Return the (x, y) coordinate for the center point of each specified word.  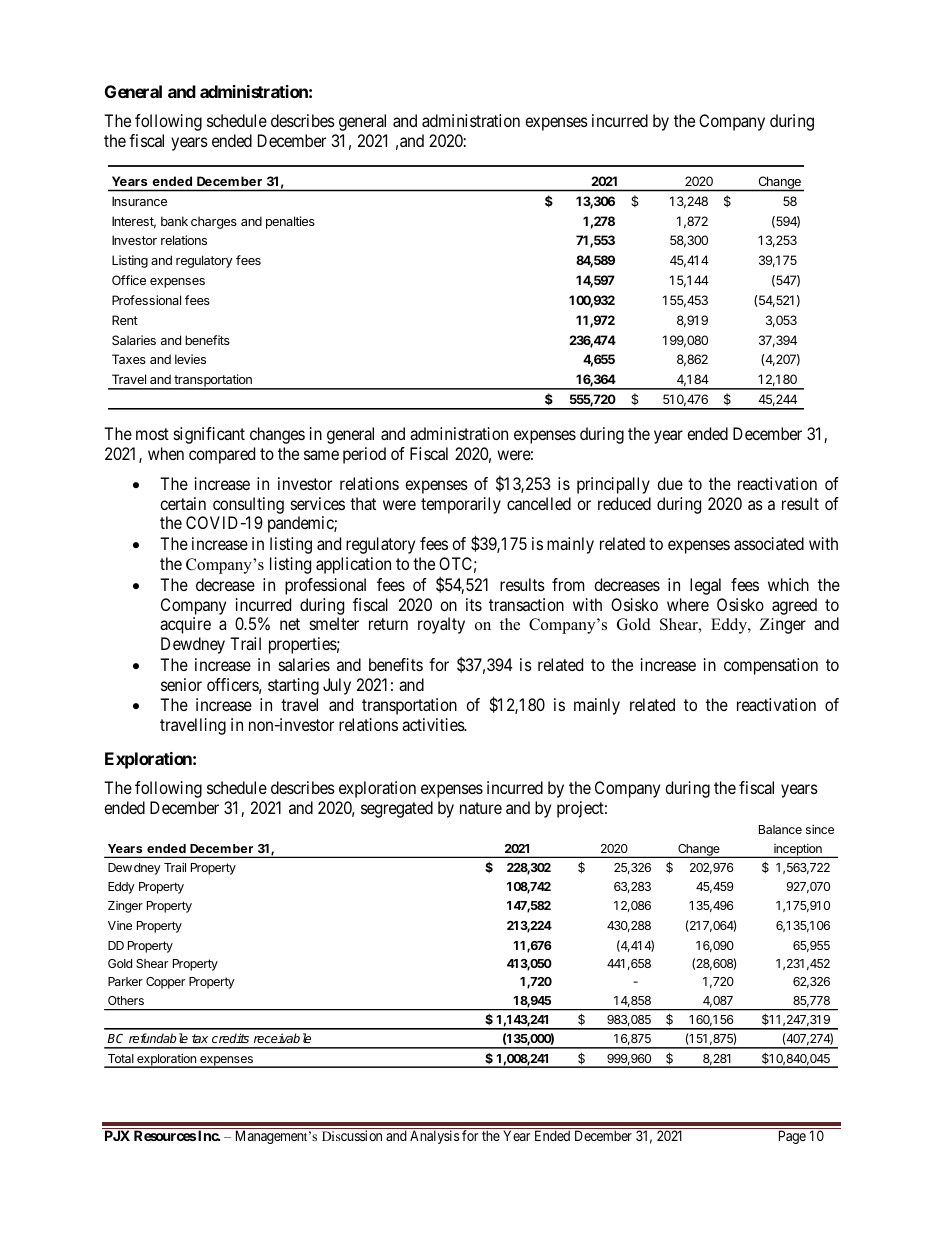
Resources (165, 1135)
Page (792, 1137)
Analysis (434, 1137)
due (670, 483)
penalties (290, 222)
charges (214, 222)
